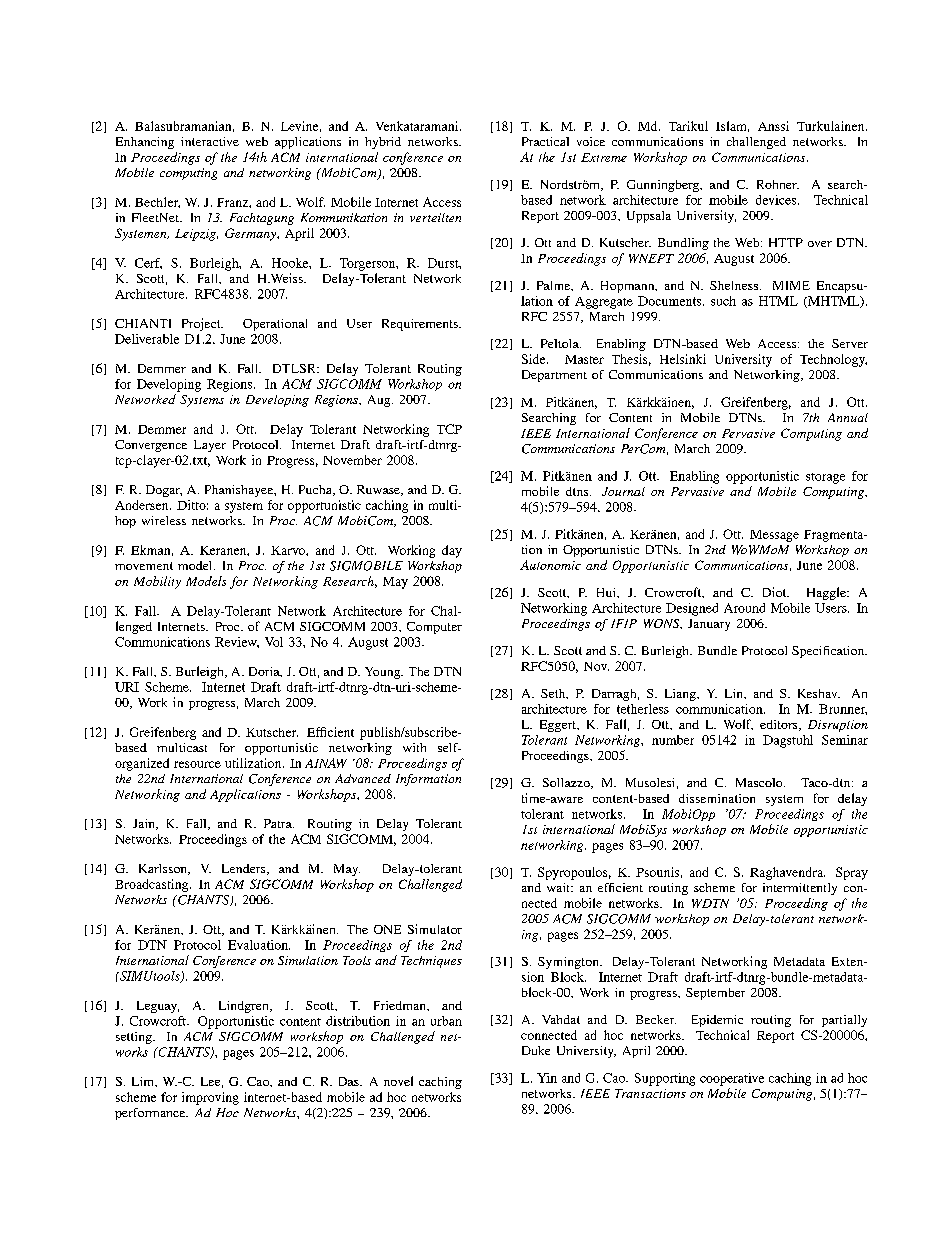 This image has width=952, height=1233. Describe the element at coordinates (825, 478) in the image. I see `storage` at that location.
